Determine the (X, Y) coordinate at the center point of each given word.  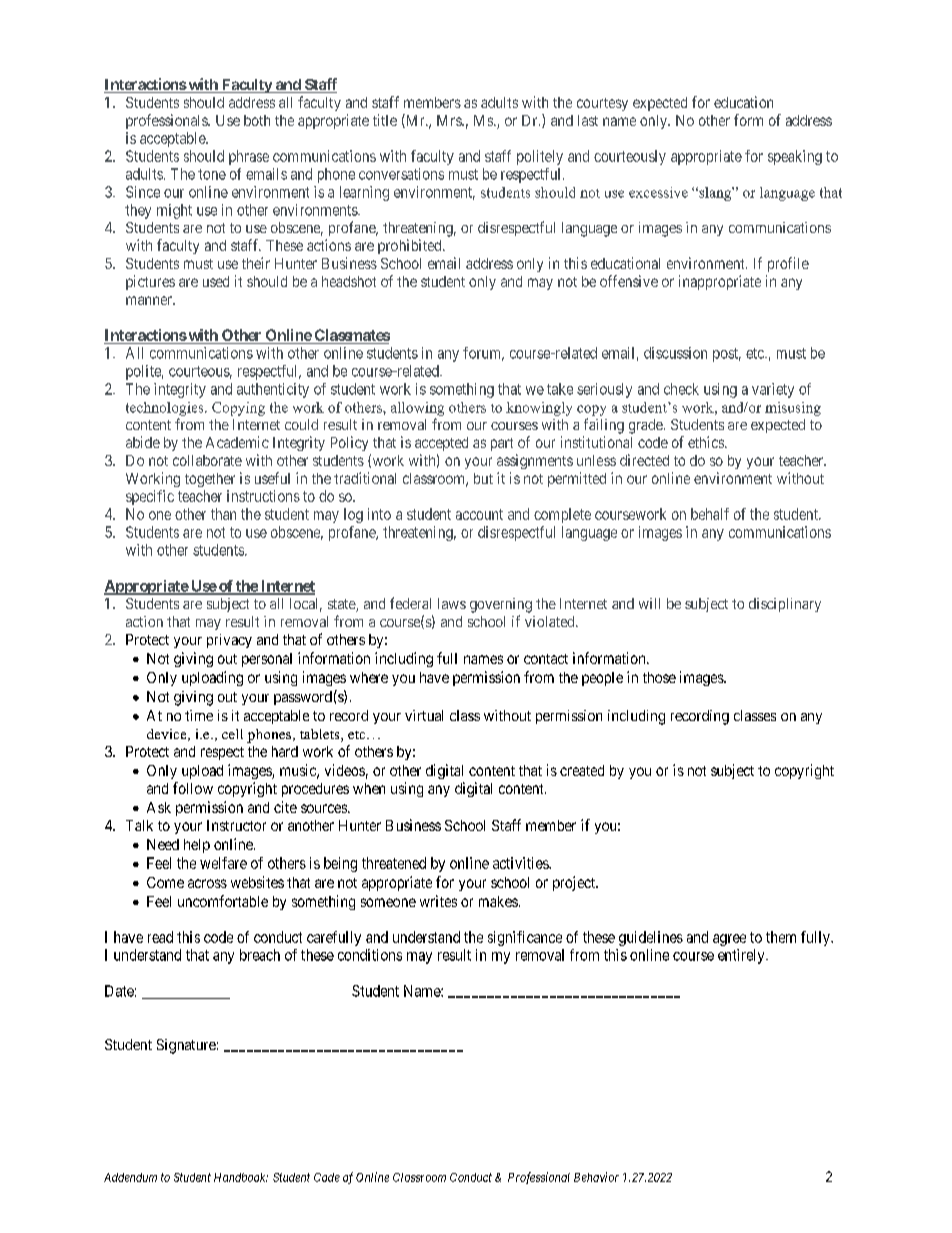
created (582, 770)
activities (521, 863)
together (210, 480)
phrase (249, 157)
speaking (795, 157)
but (483, 478)
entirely (742, 956)
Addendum (130, 1177)
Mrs (450, 120)
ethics (707, 442)
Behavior (596, 1177)
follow (193, 788)
